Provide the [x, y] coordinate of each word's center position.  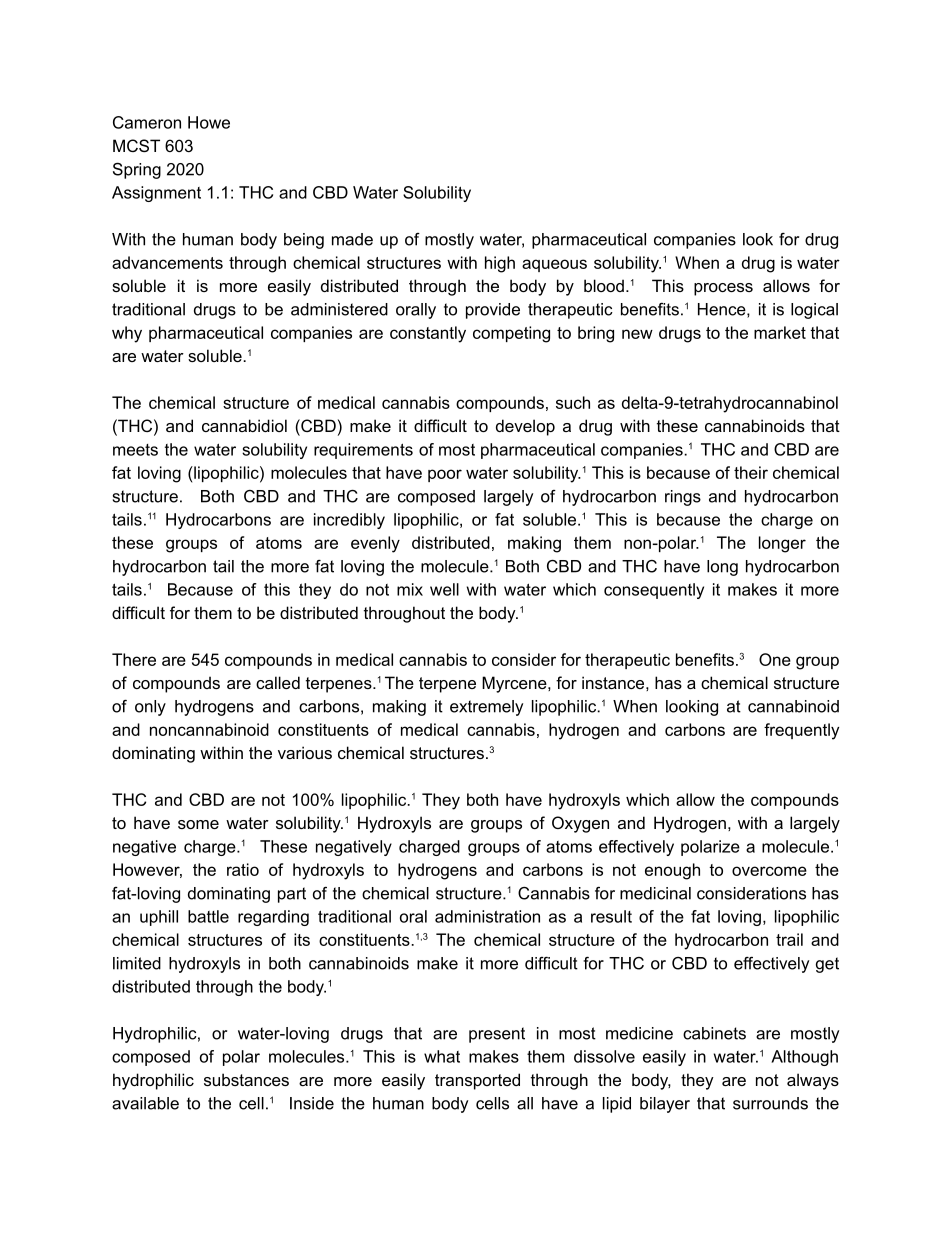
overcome [769, 871]
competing [511, 334]
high [500, 264]
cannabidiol [244, 425]
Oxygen [580, 824]
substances [246, 1079]
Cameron [147, 122]
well [444, 589]
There [134, 659]
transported [477, 1081]
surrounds [770, 1103]
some [198, 824]
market [780, 332]
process [723, 289]
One [775, 659]
